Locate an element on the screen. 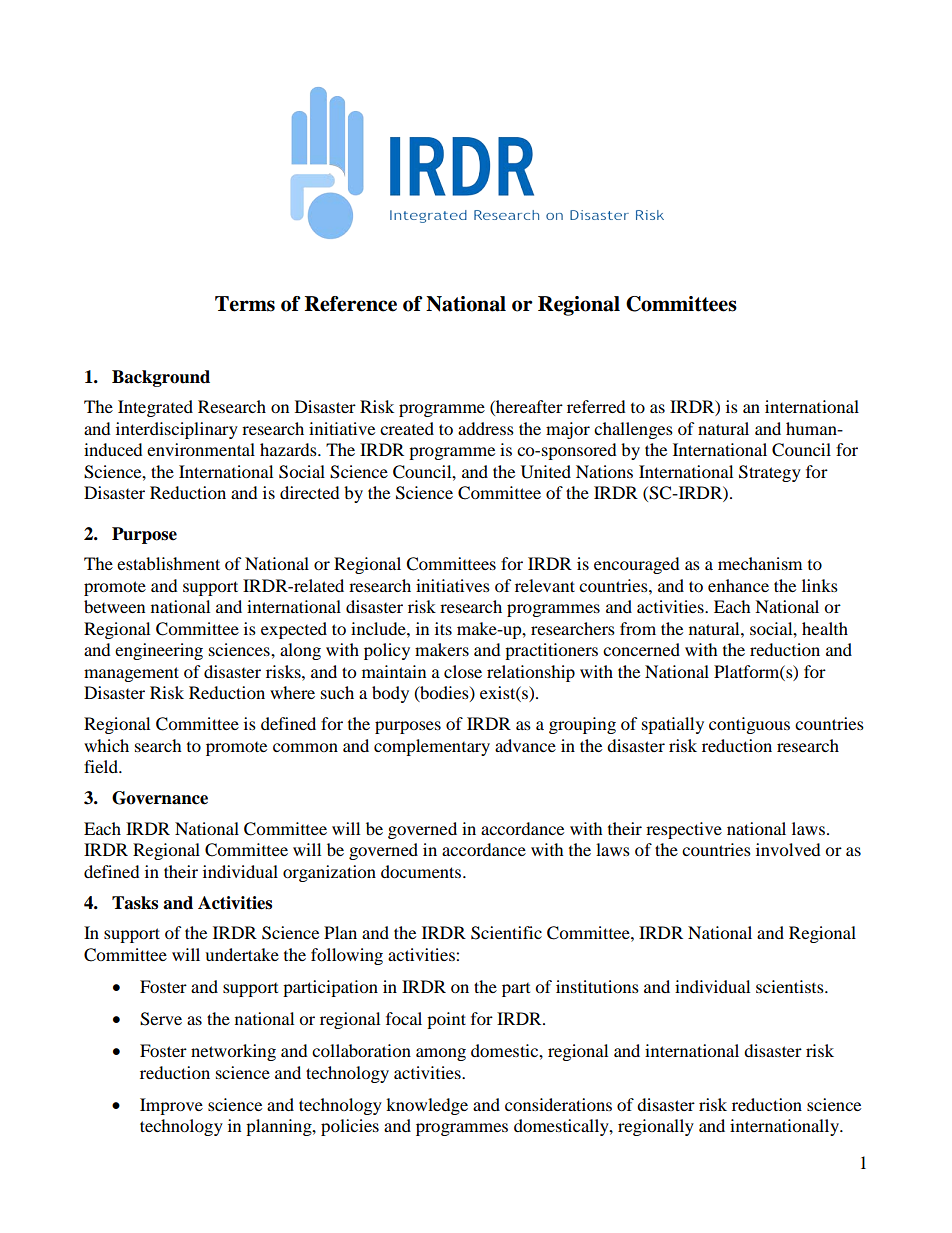 Image resolution: width=952 pixels, height=1233 pixels. its is located at coordinates (443, 628).
